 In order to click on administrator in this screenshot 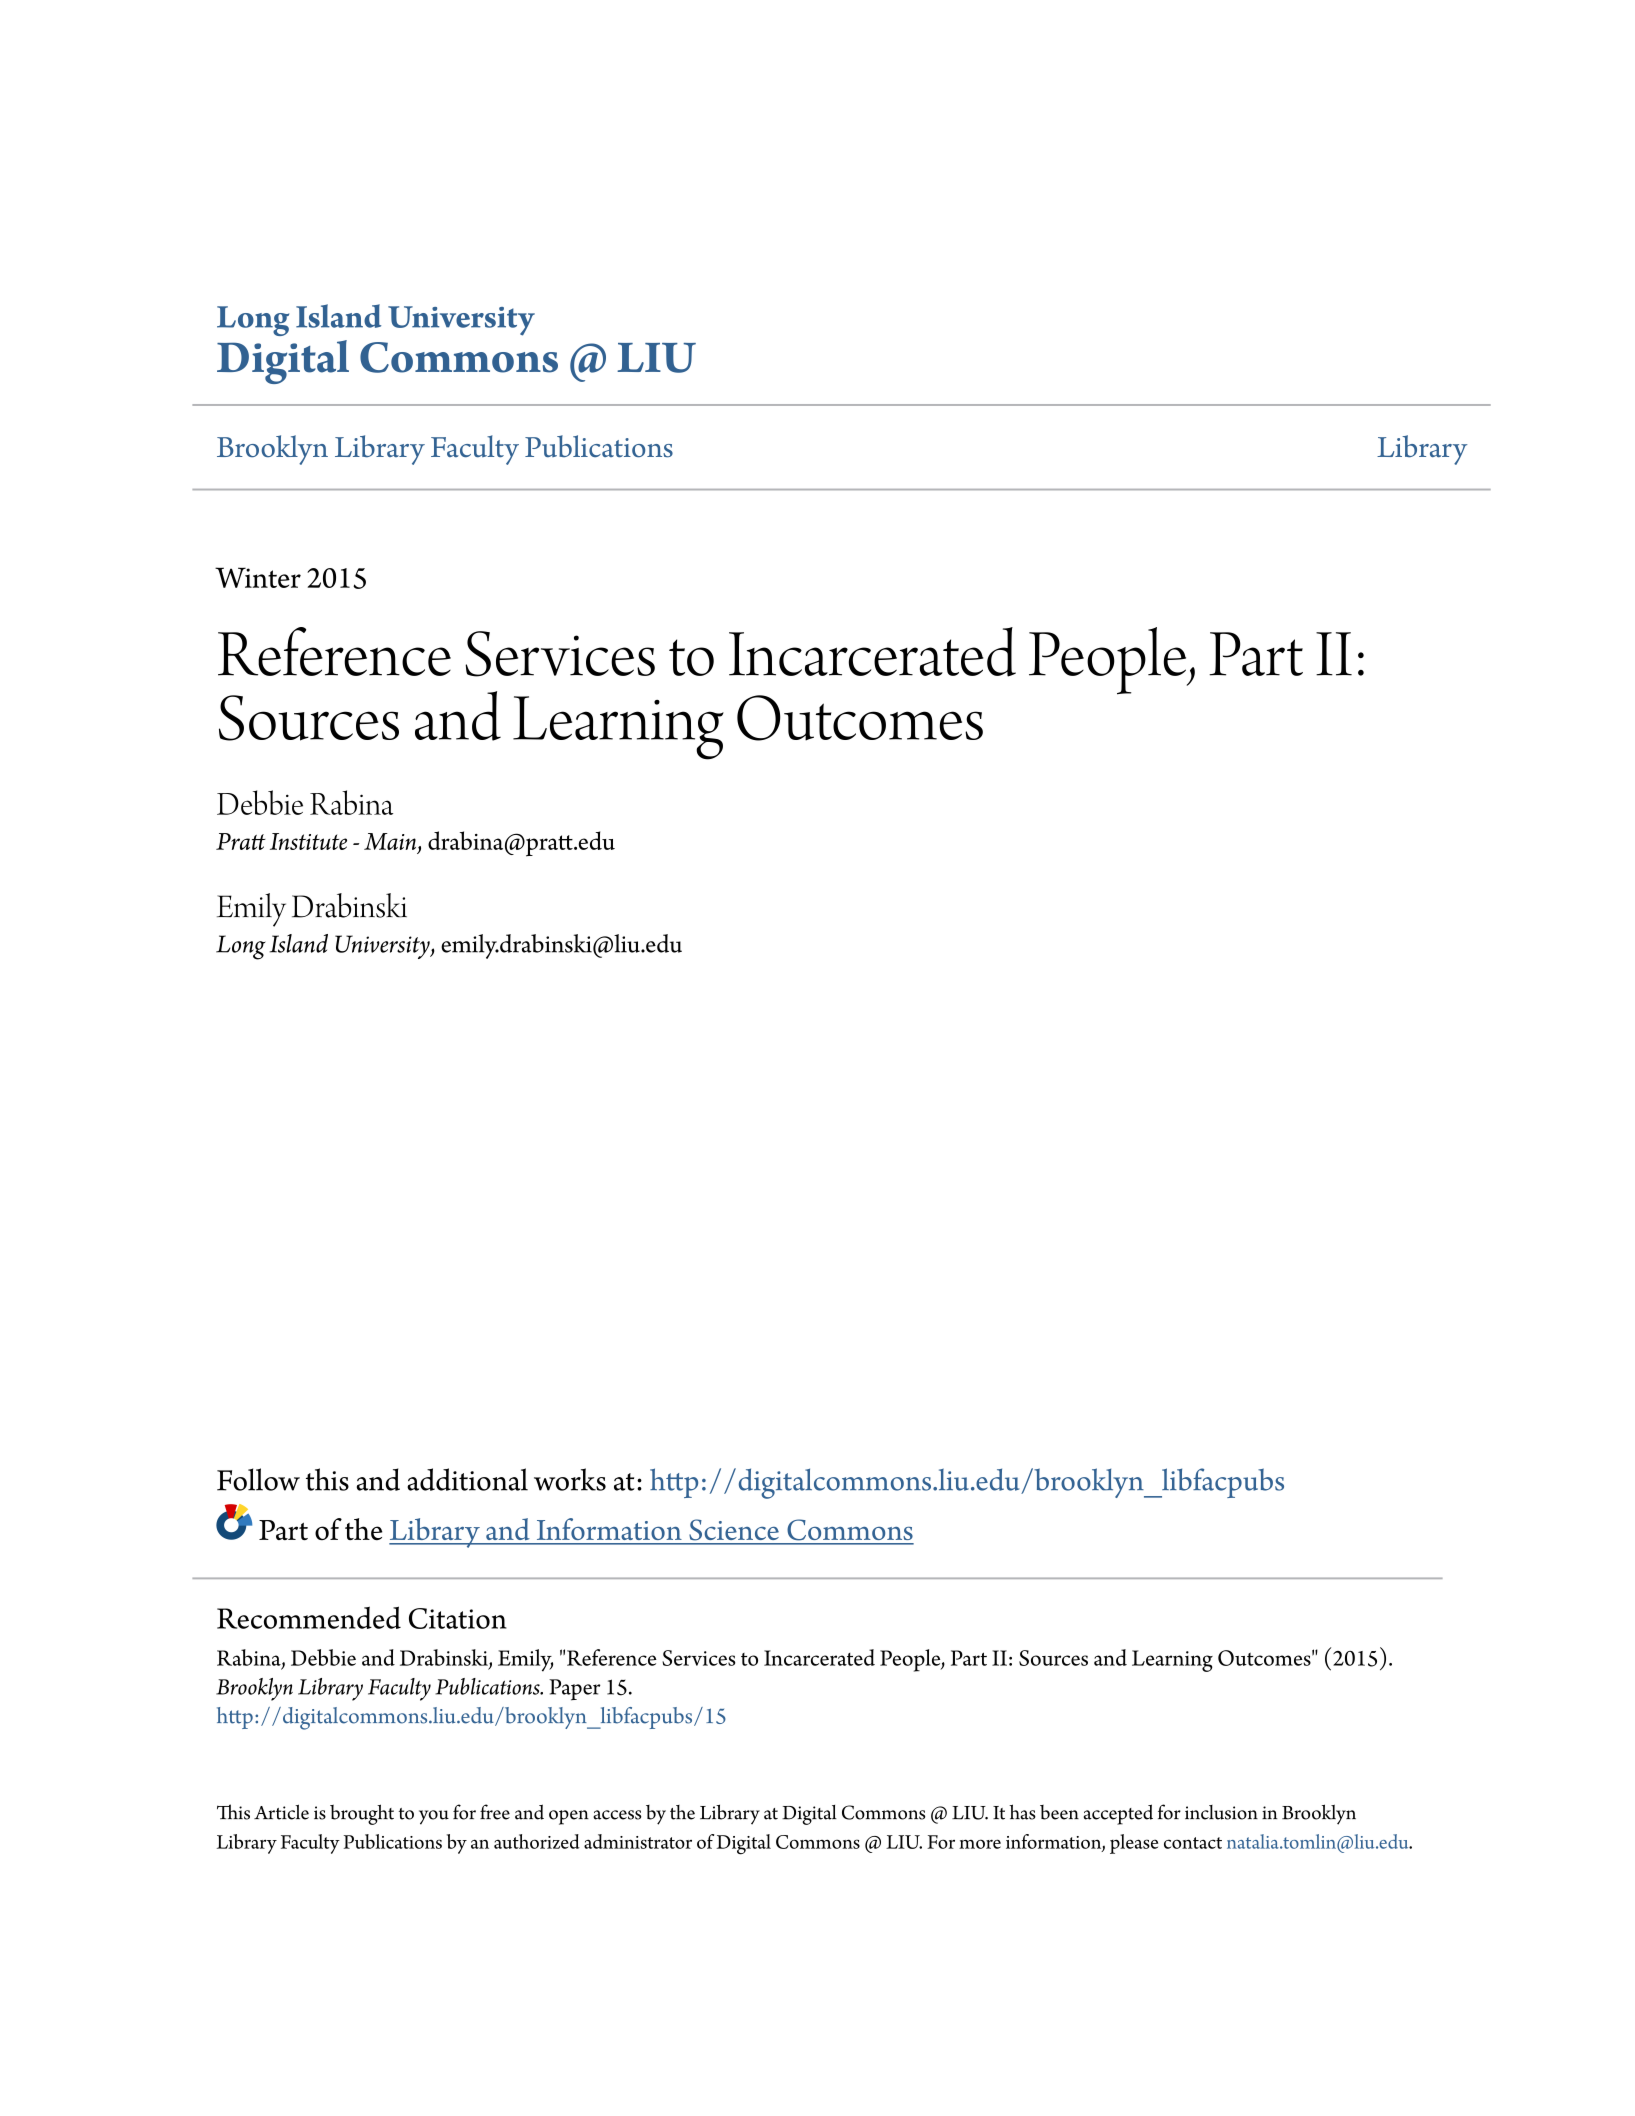, I will do `click(638, 1841)`.
